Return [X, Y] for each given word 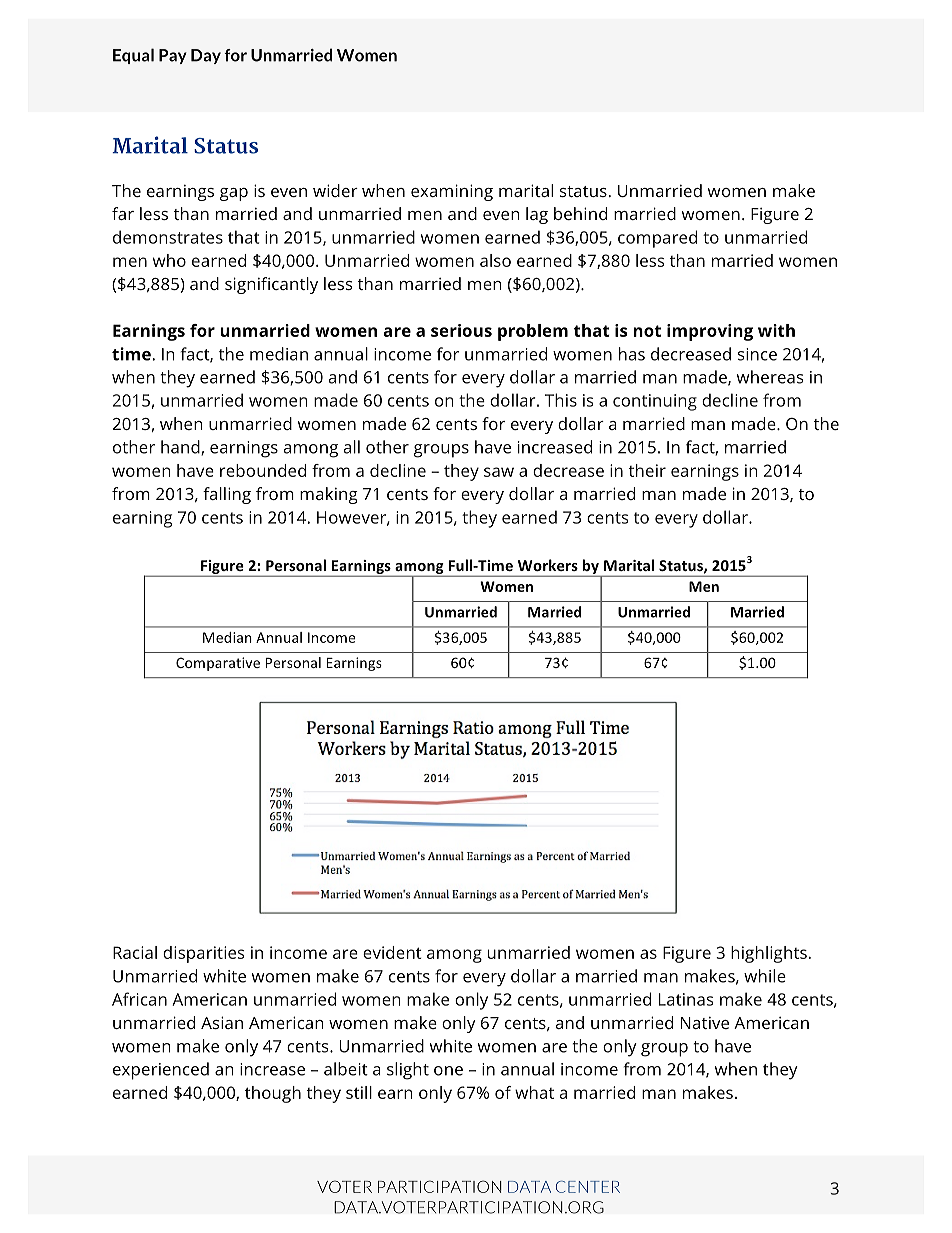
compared [657, 239]
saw [499, 472]
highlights [769, 954]
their [647, 470]
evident [392, 952]
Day [206, 56]
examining [452, 192]
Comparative [218, 664]
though [273, 1094]
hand [181, 447]
